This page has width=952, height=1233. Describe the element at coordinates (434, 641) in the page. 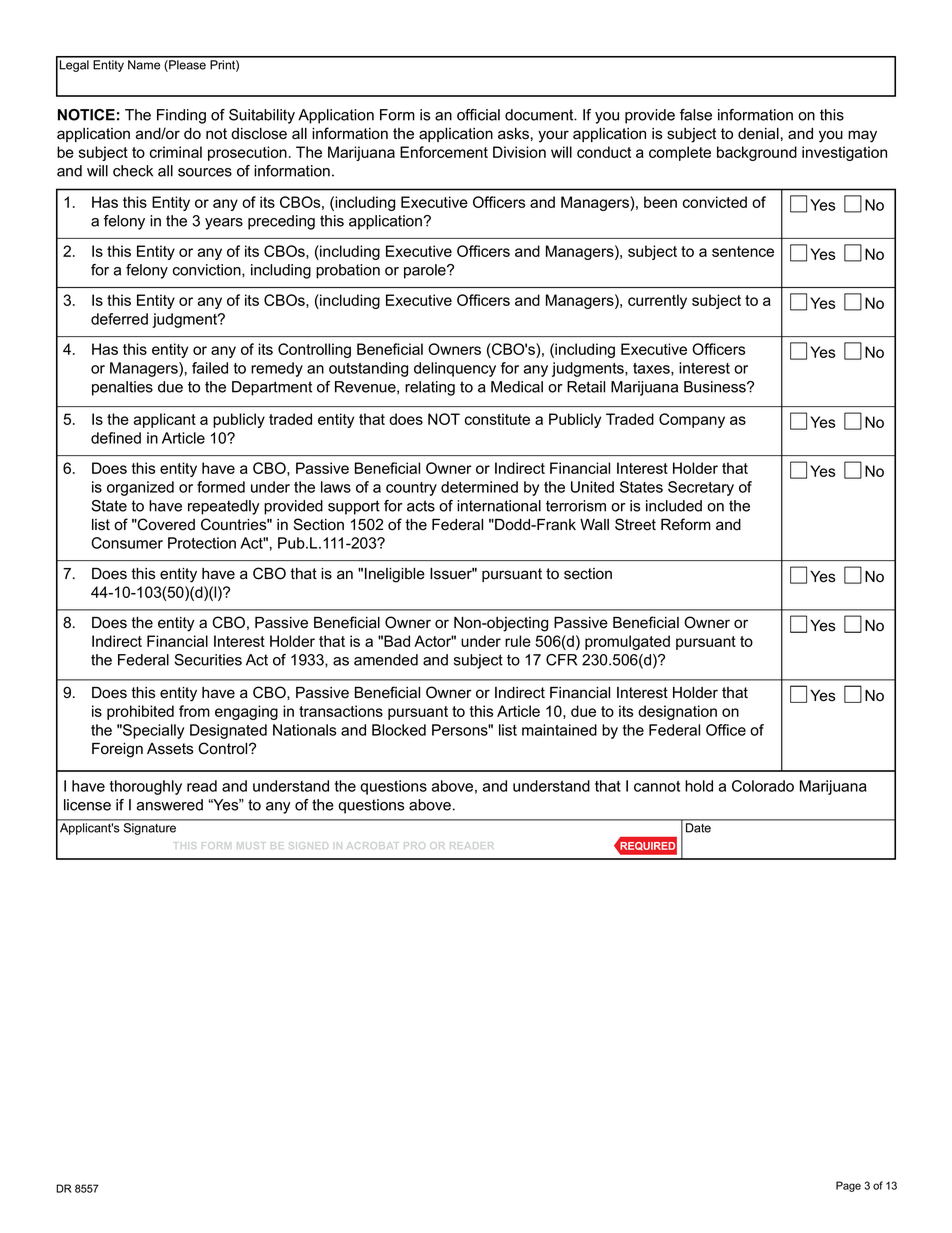

I see `Actor` at that location.
